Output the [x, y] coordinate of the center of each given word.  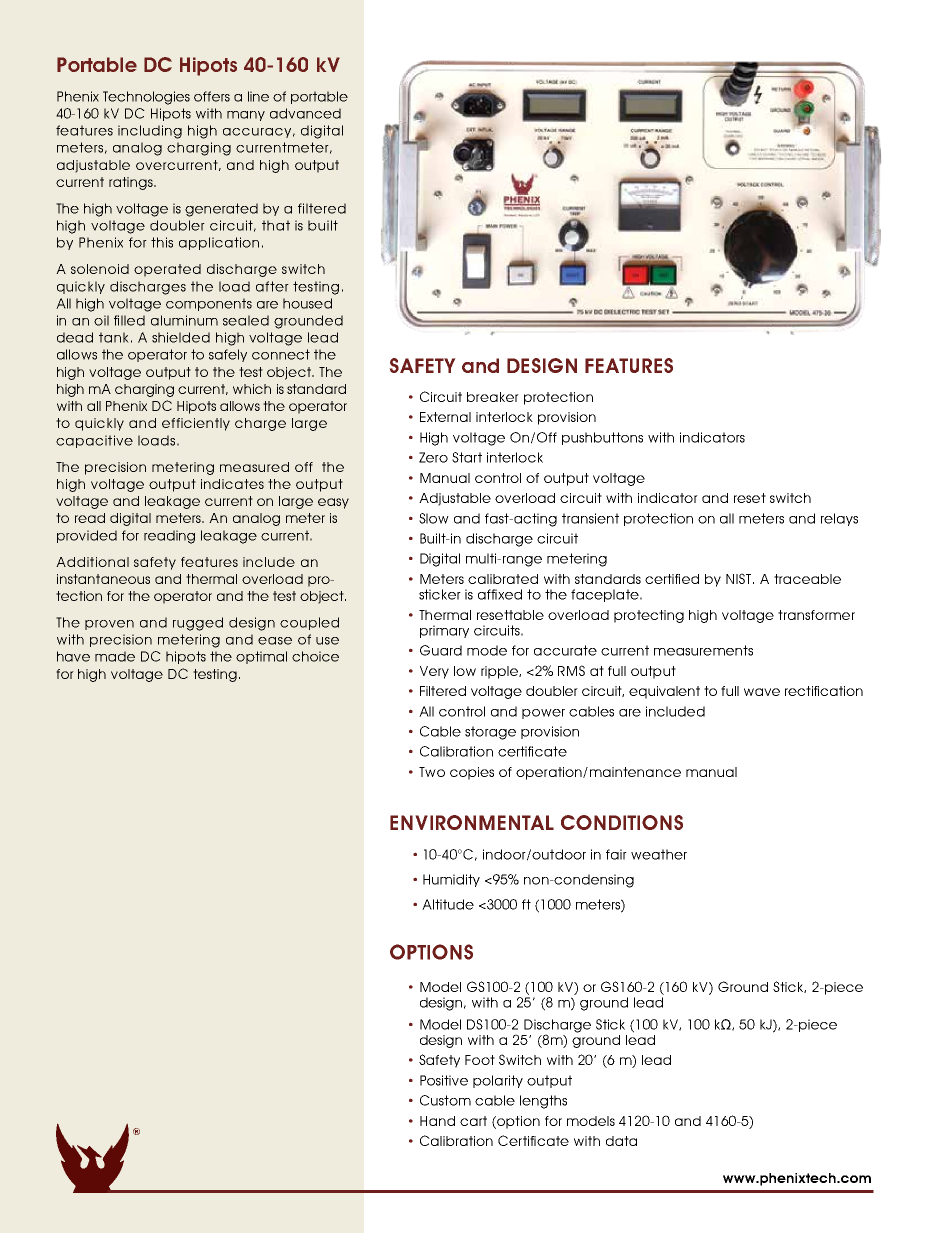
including [150, 132]
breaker [493, 397]
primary [444, 631]
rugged [198, 624]
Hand [437, 1121]
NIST [740, 578]
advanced [305, 113]
